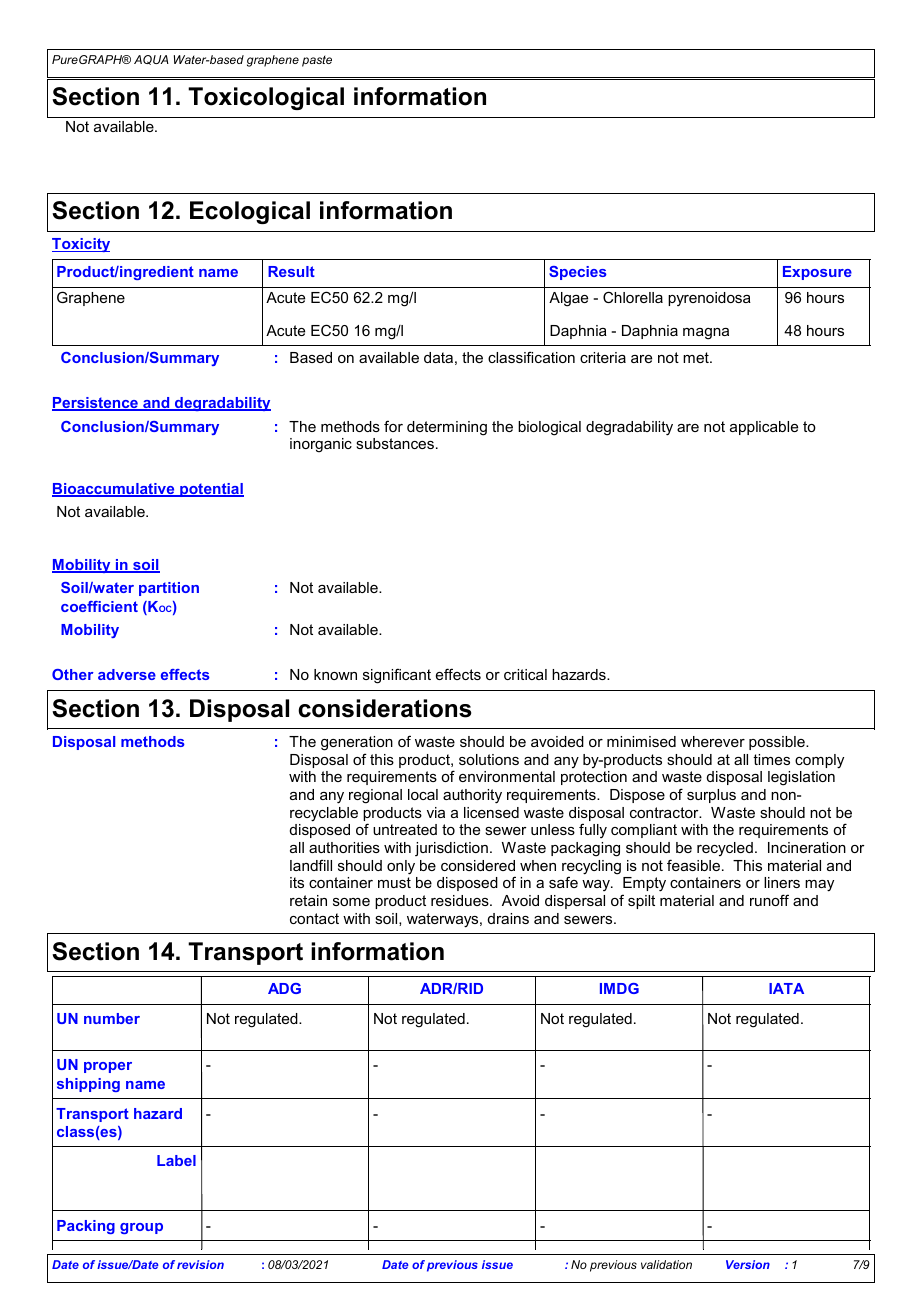 Image resolution: width=924 pixels, height=1308 pixels. What do you see at coordinates (141, 1228) in the page?
I see `group` at bounding box center [141, 1228].
